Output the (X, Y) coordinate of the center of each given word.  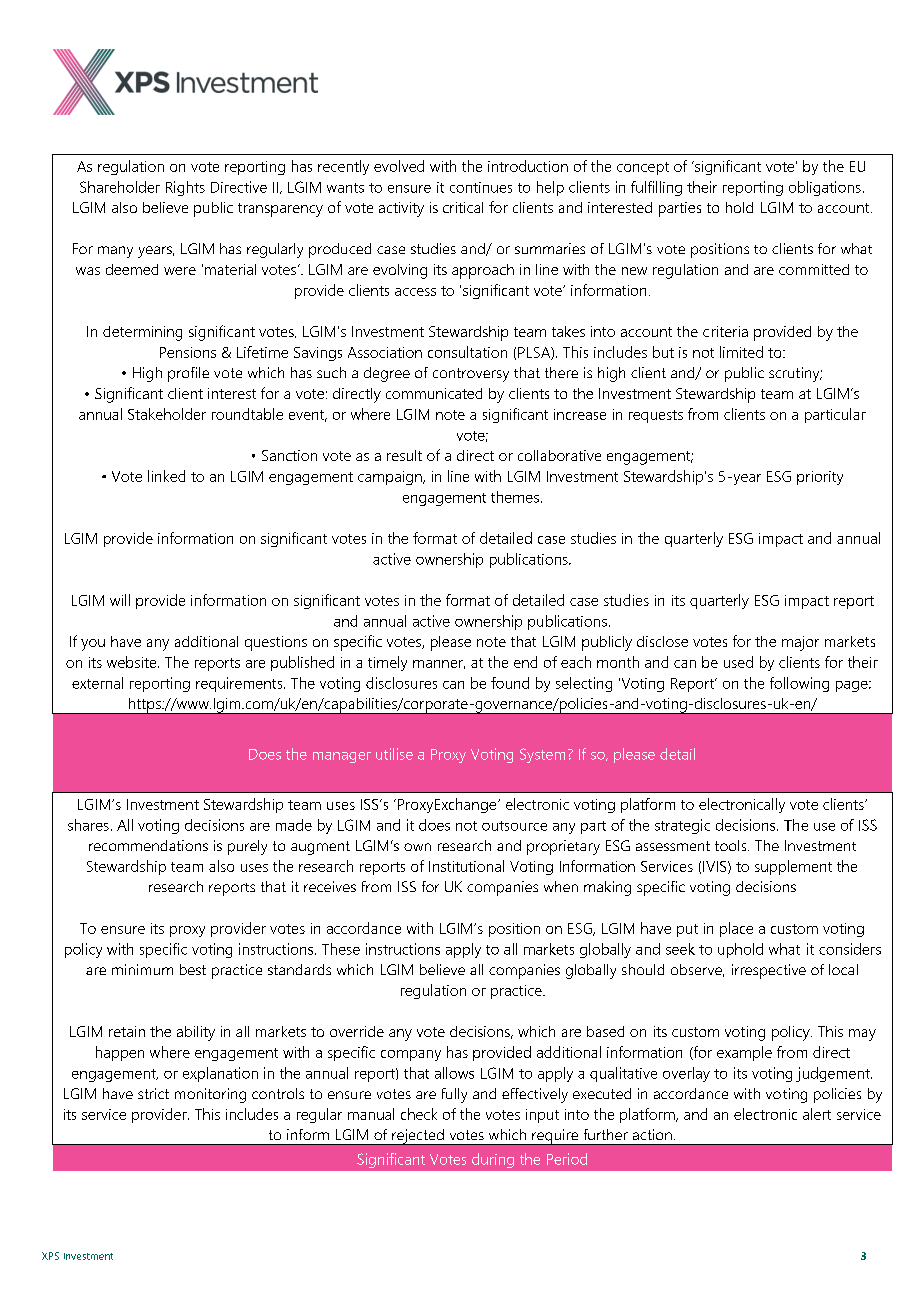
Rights (185, 188)
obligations (825, 188)
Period (567, 1159)
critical (463, 207)
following (799, 684)
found (510, 683)
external (97, 683)
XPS (50, 1256)
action (652, 1134)
